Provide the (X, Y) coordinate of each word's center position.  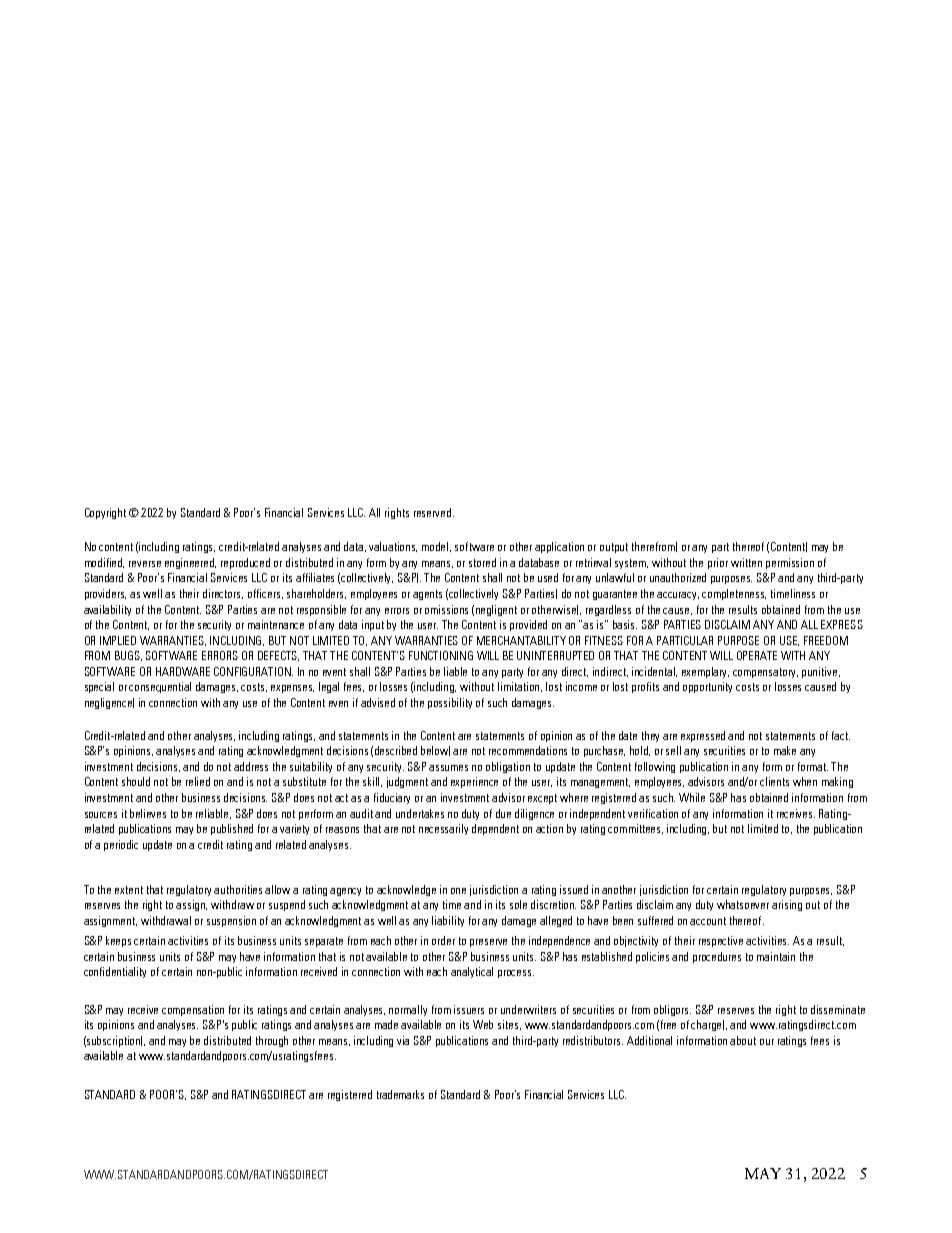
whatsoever (743, 904)
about (743, 1040)
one (458, 891)
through (272, 1041)
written (746, 562)
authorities (238, 889)
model (436, 547)
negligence (109, 703)
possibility (450, 703)
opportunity (707, 687)
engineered (190, 563)
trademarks (400, 1094)
